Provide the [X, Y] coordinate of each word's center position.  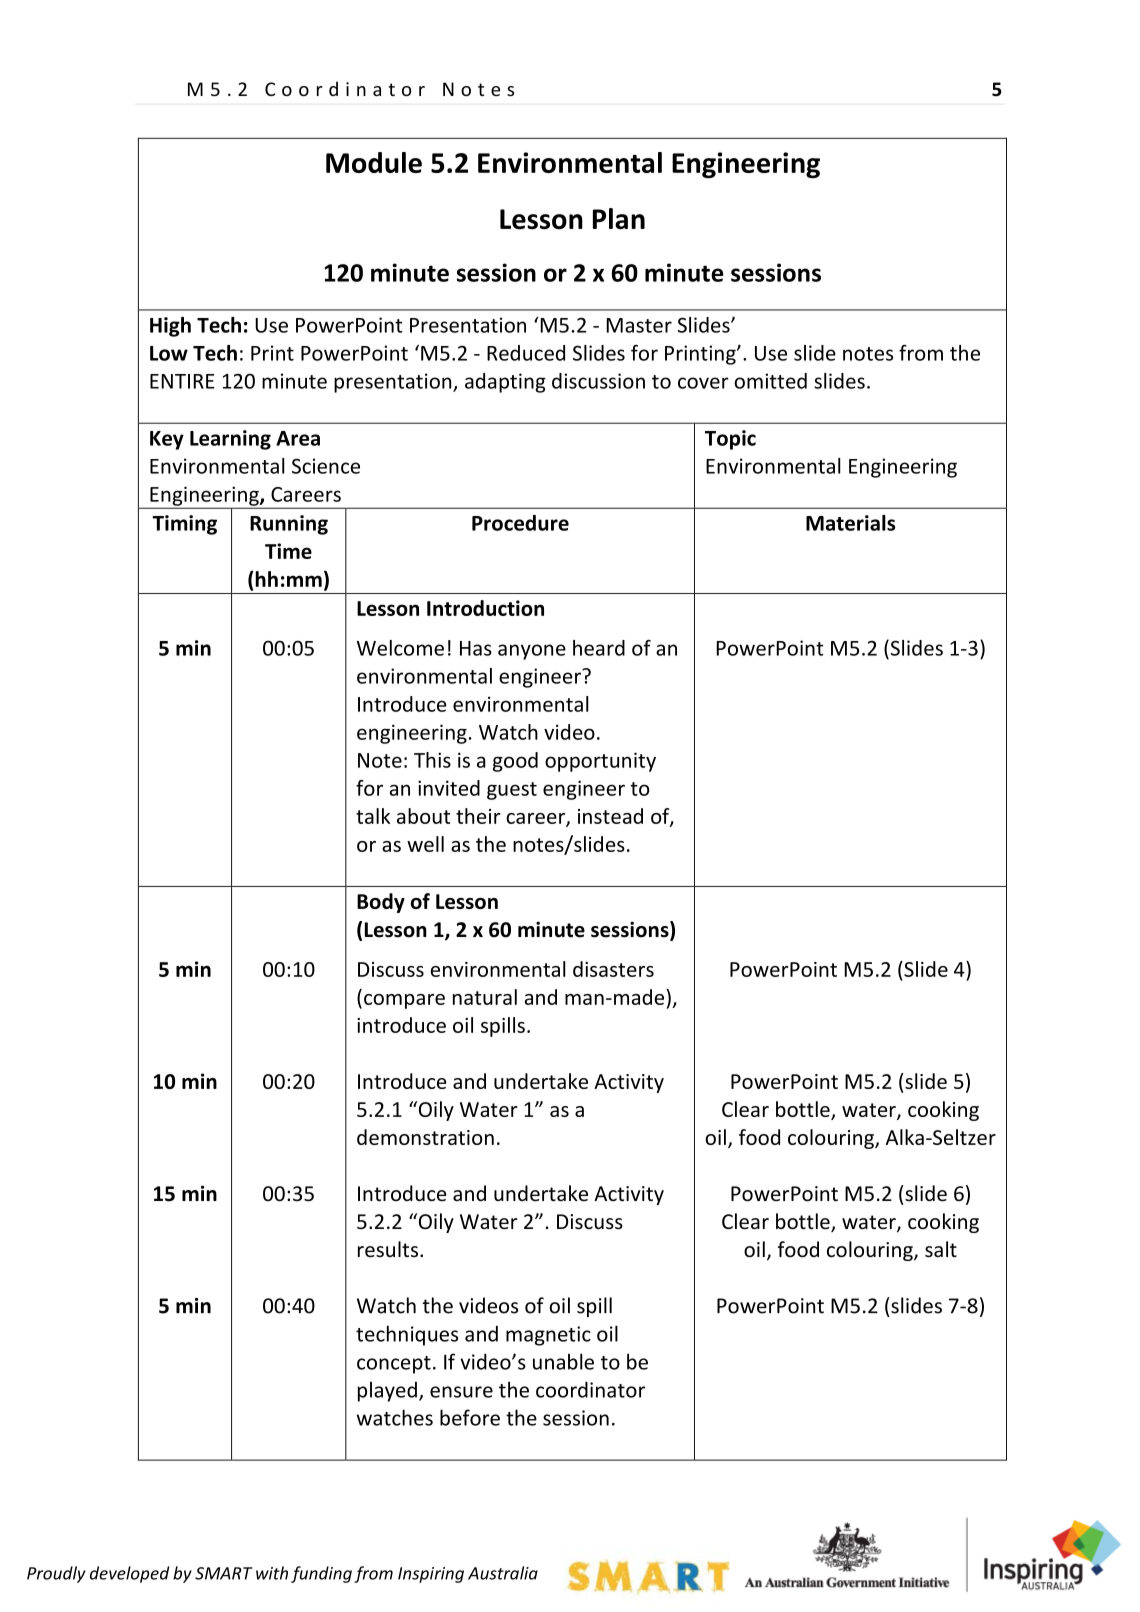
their [478, 816]
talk [373, 816]
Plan [619, 219]
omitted [770, 381]
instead [610, 816]
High [170, 327]
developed [129, 1574]
